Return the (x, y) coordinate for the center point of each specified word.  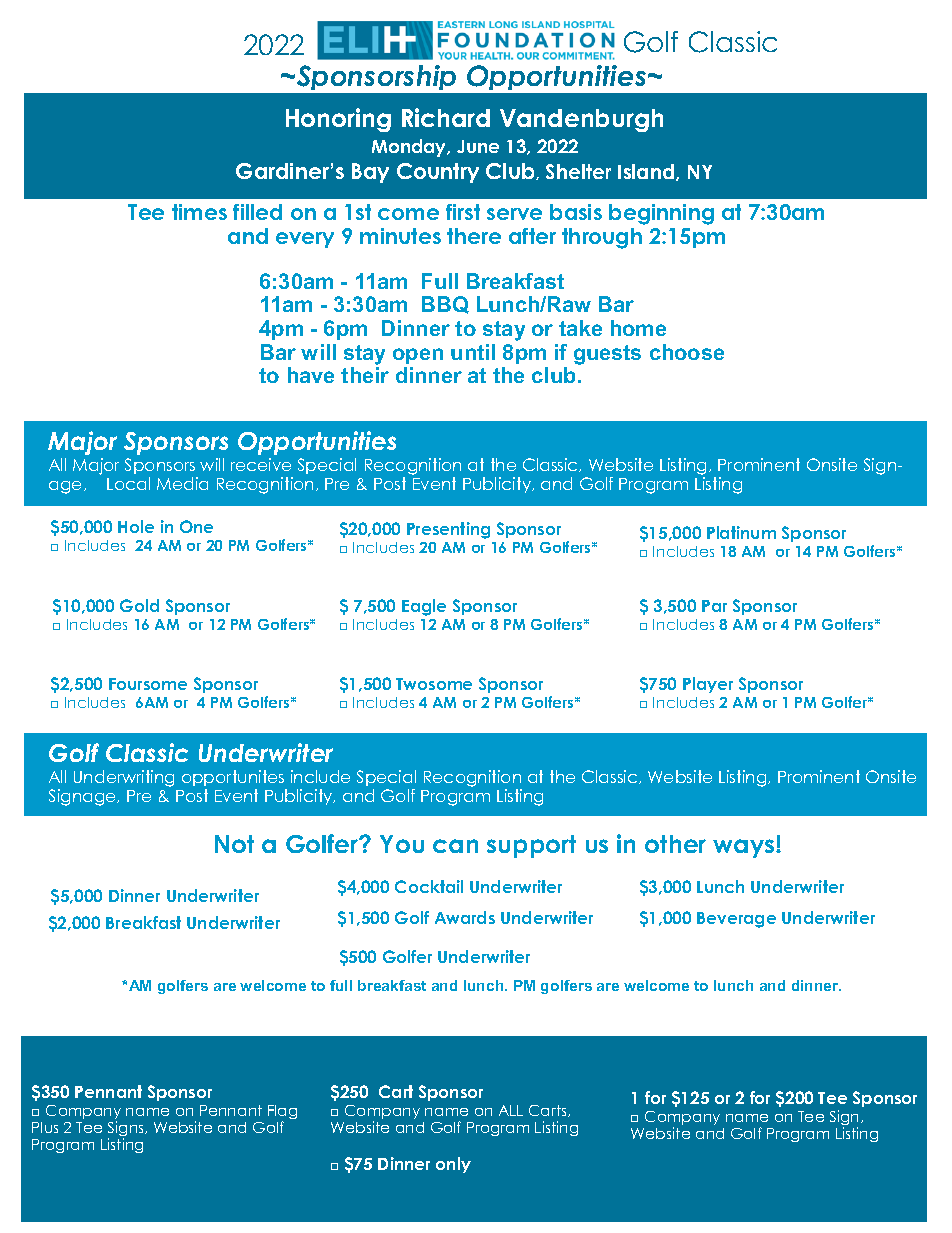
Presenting (448, 530)
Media (182, 483)
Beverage (736, 920)
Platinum (741, 532)
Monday (410, 148)
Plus (45, 1127)
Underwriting (124, 778)
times (199, 212)
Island (647, 172)
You (402, 844)
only (453, 1165)
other (675, 844)
